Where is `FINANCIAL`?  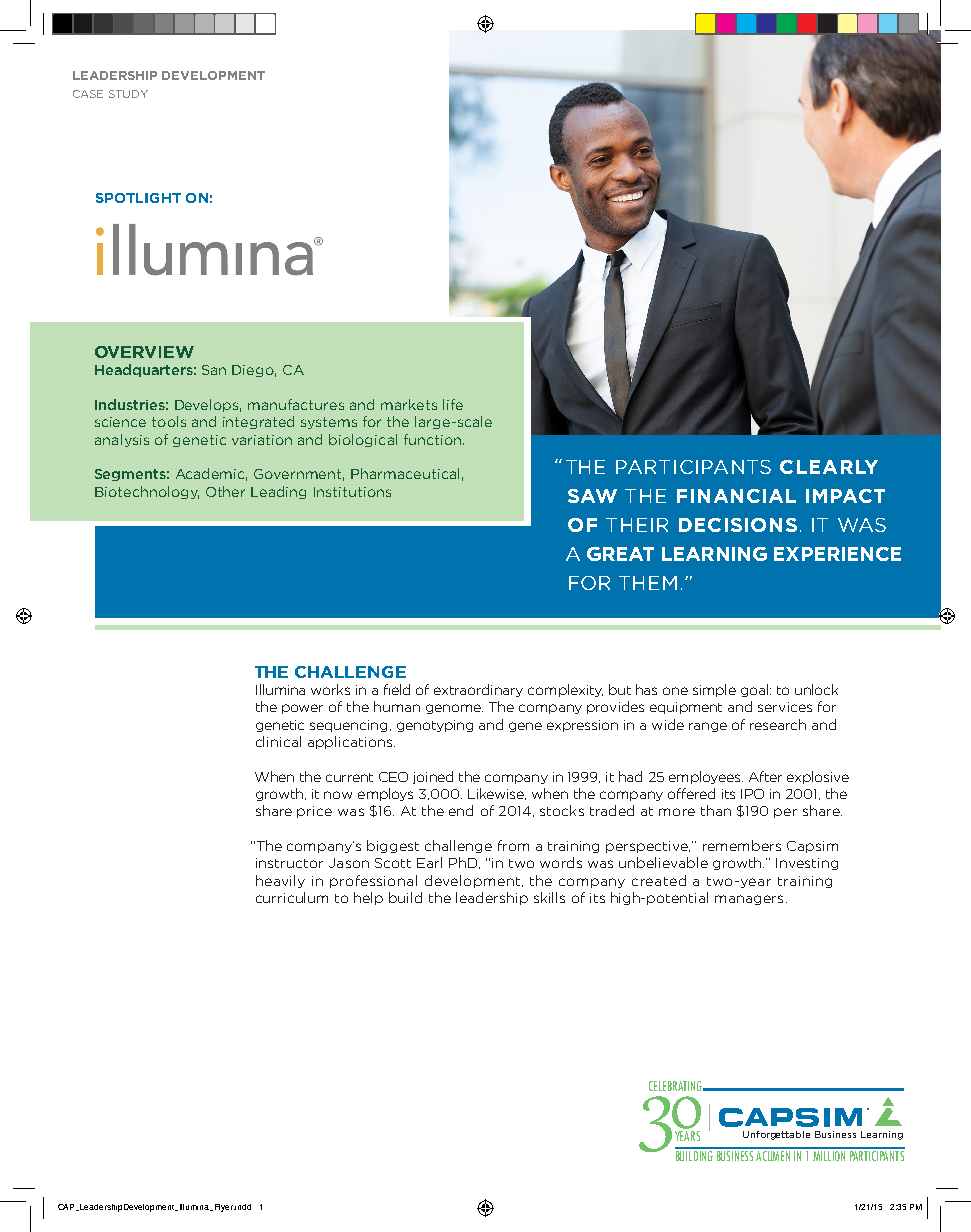 FINANCIAL is located at coordinates (736, 496).
